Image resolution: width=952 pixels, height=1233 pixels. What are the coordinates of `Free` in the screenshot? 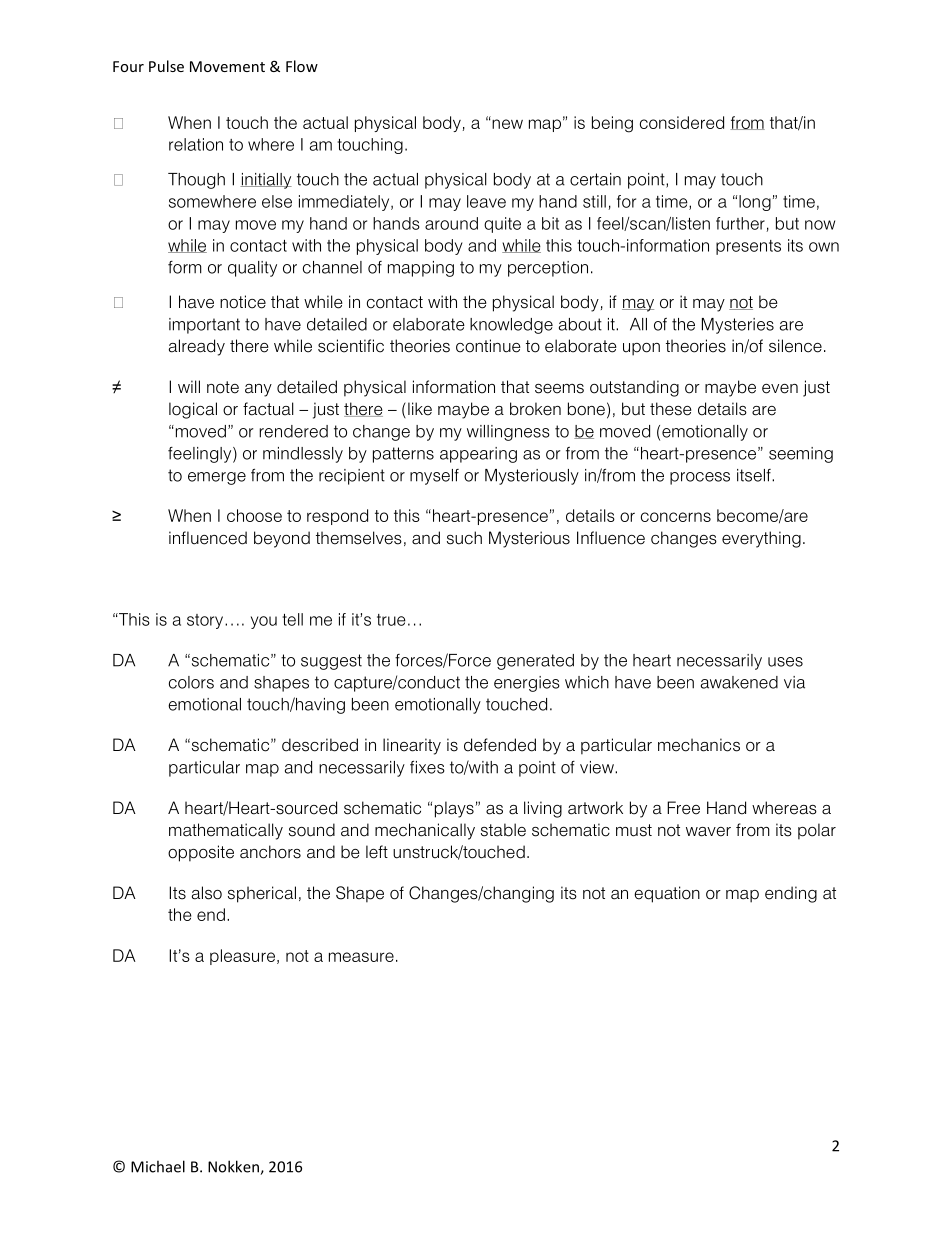 It's located at (683, 808).
